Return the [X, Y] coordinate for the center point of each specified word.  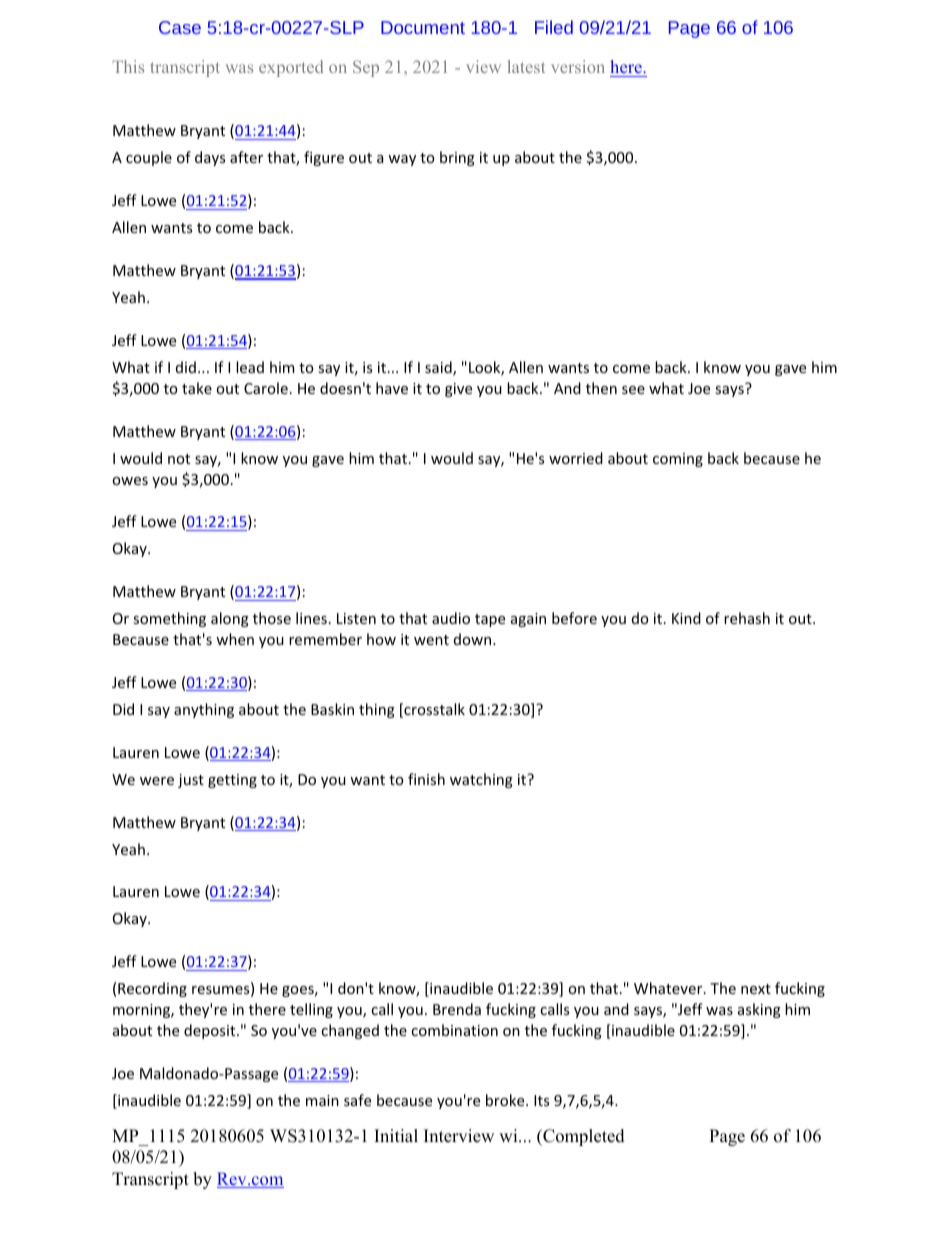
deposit [211, 1031]
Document [423, 27]
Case [180, 27]
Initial [396, 1135]
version [578, 66]
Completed [583, 1137]
